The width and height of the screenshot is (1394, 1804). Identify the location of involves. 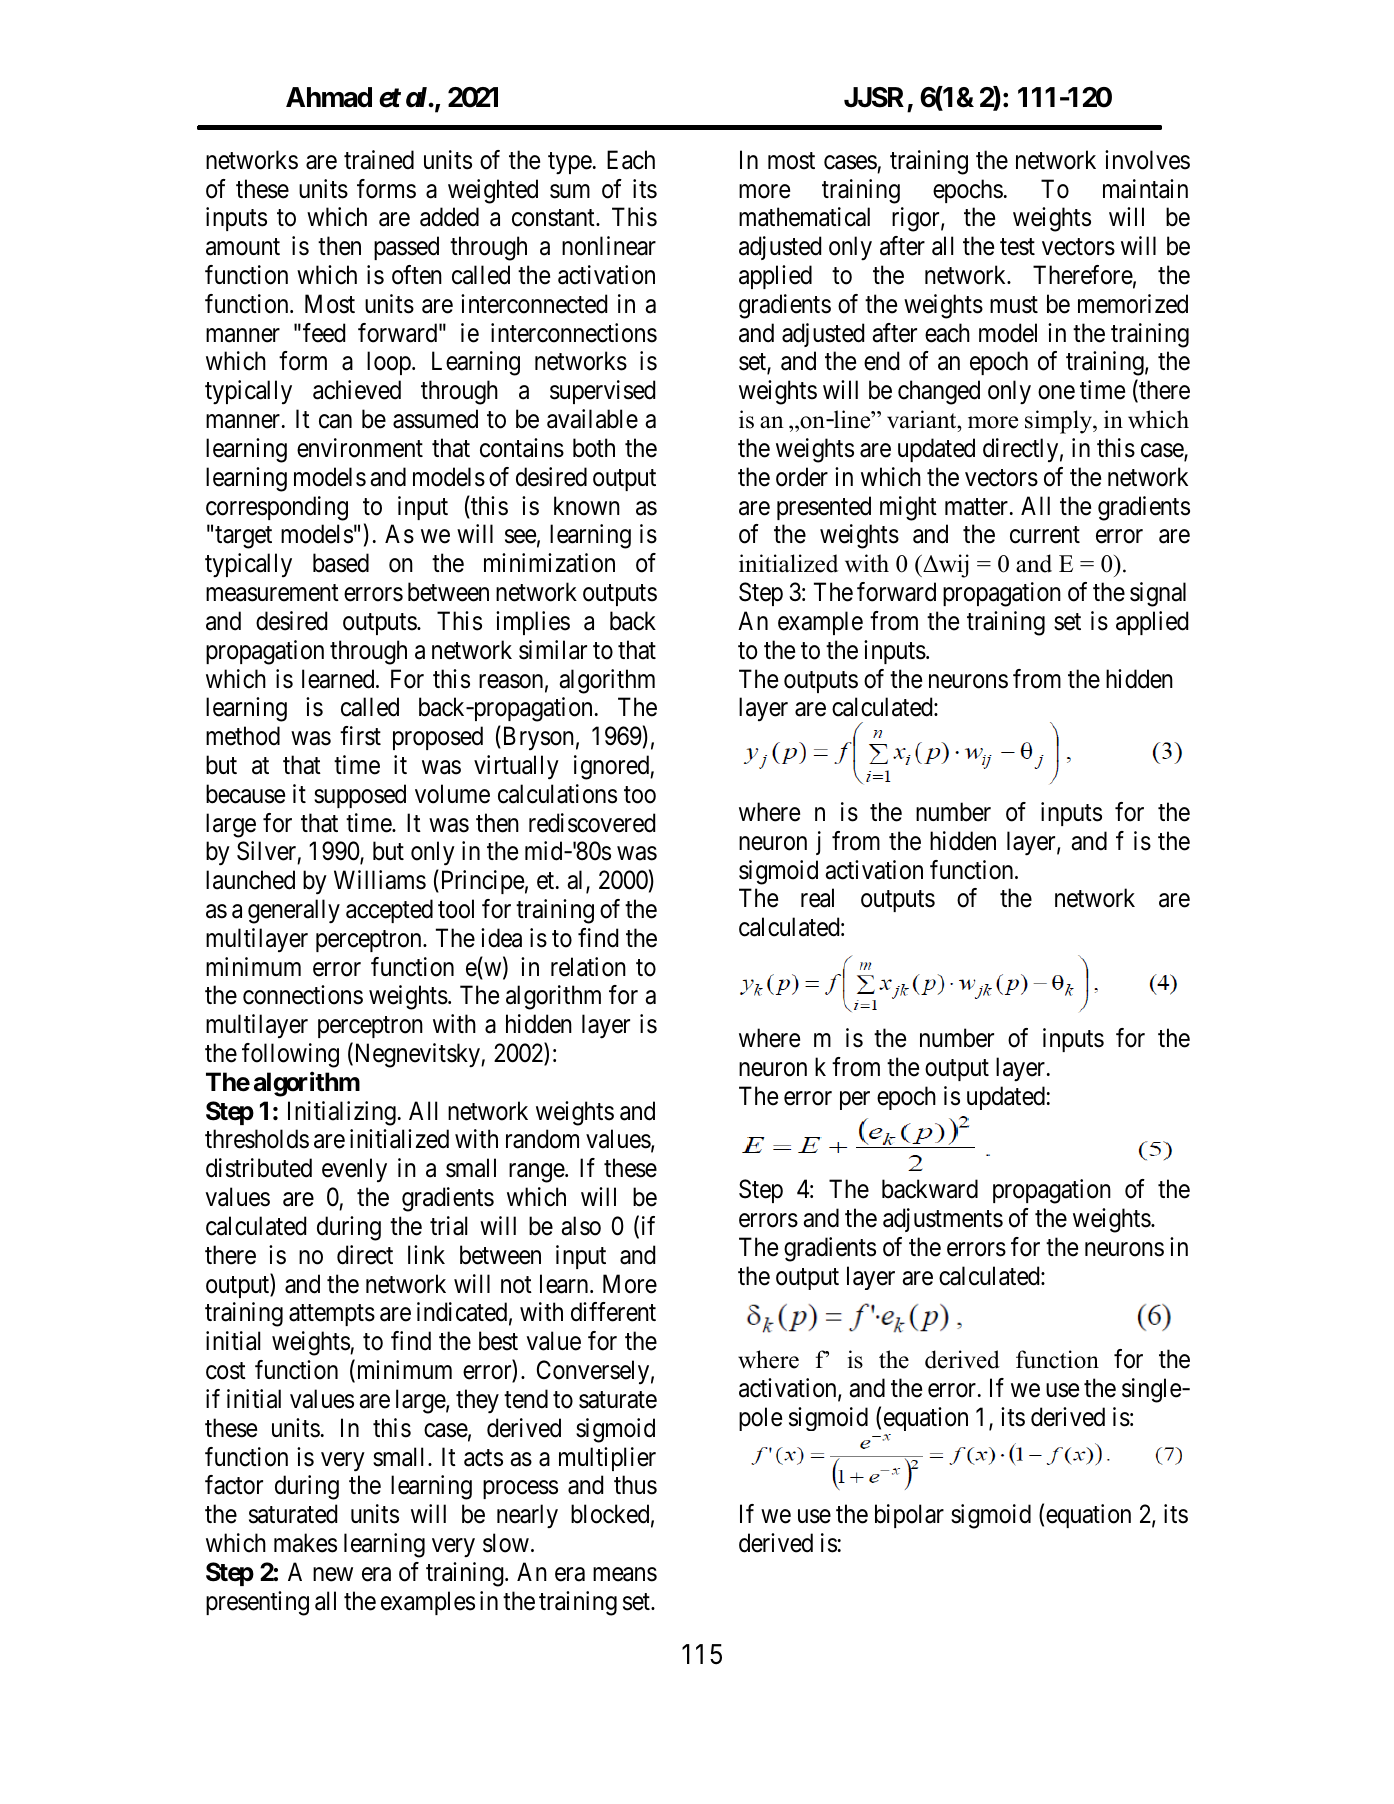
(1147, 160).
